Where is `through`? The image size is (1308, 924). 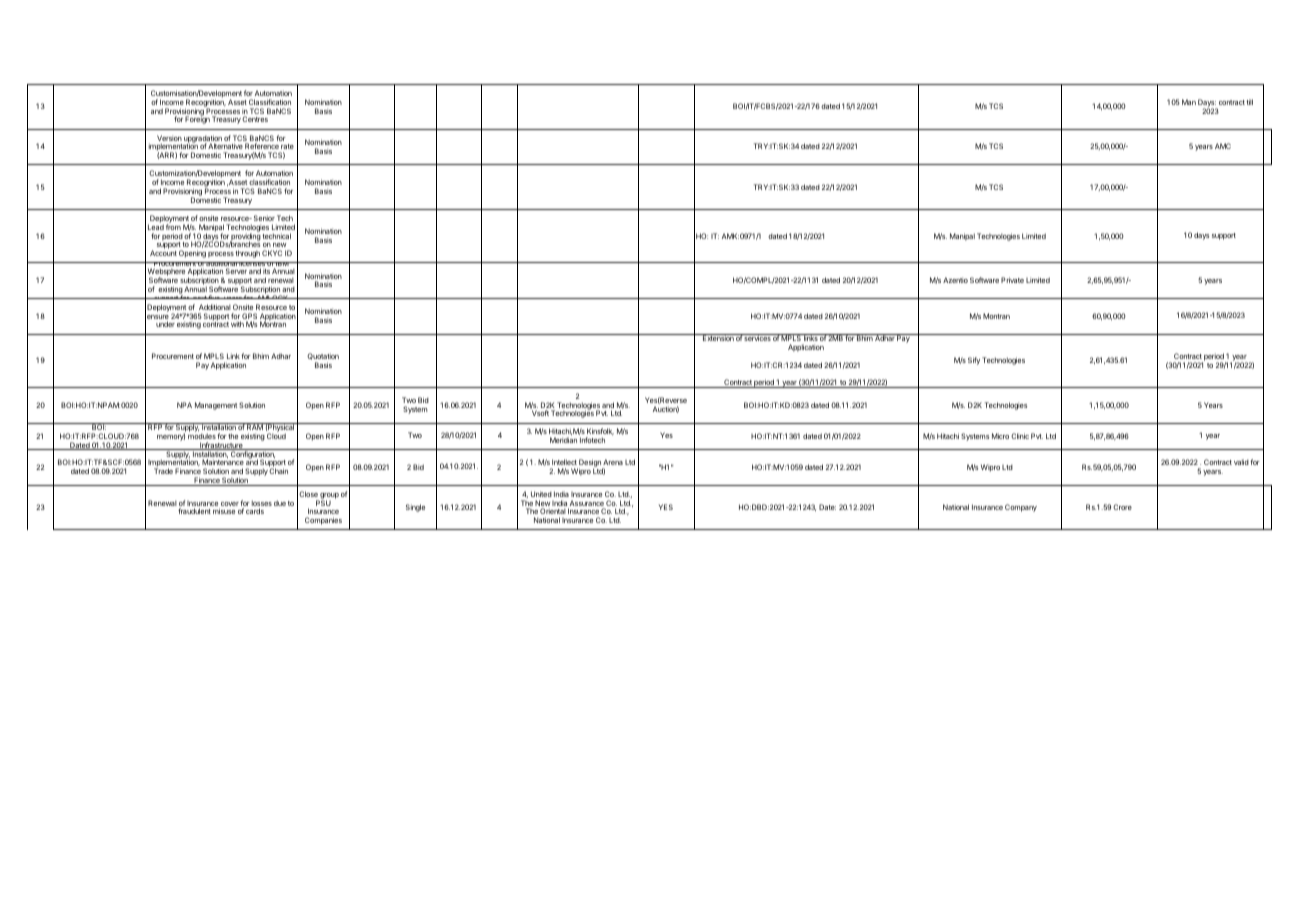 through is located at coordinates (247, 254).
